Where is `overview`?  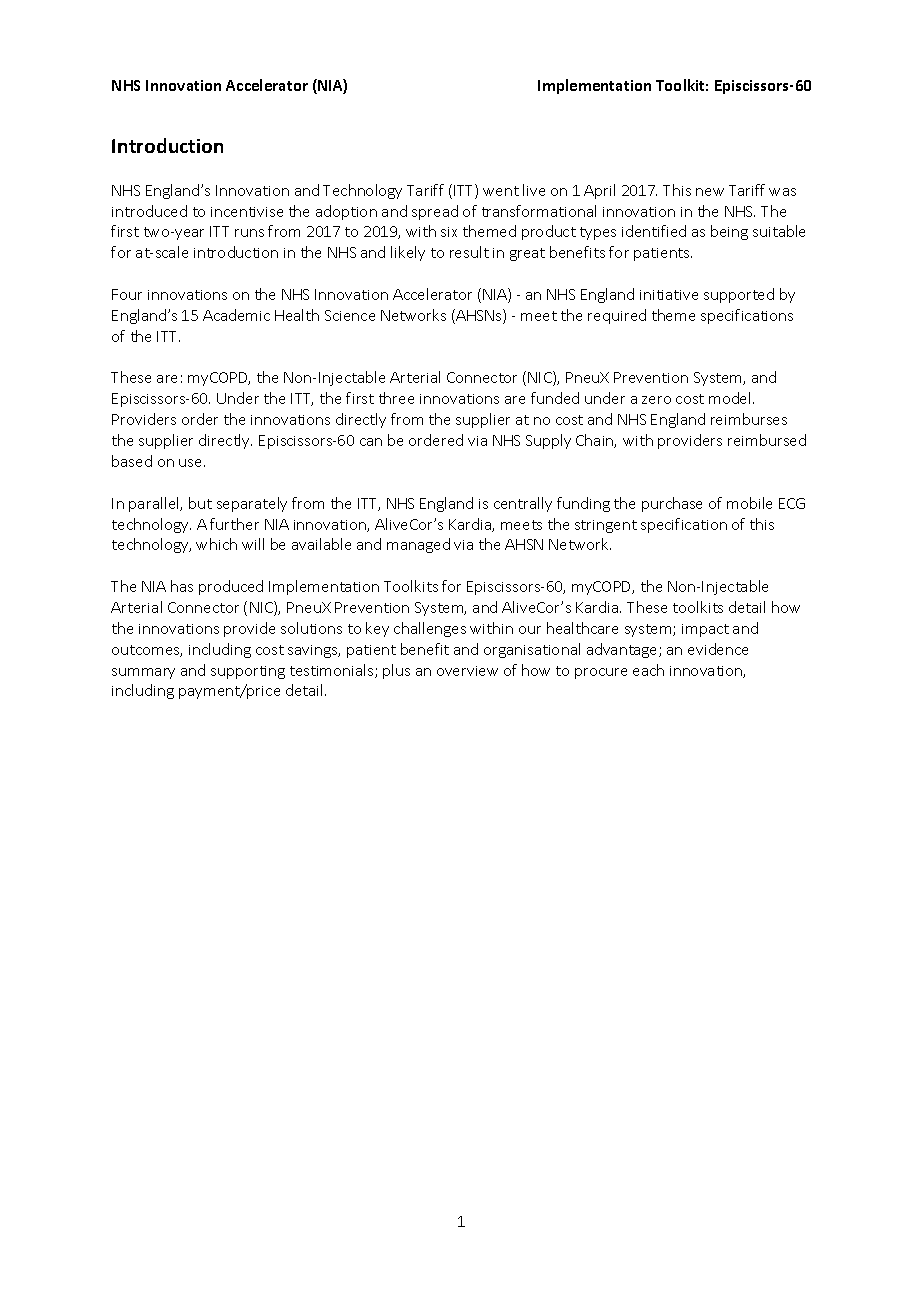 overview is located at coordinates (467, 671).
